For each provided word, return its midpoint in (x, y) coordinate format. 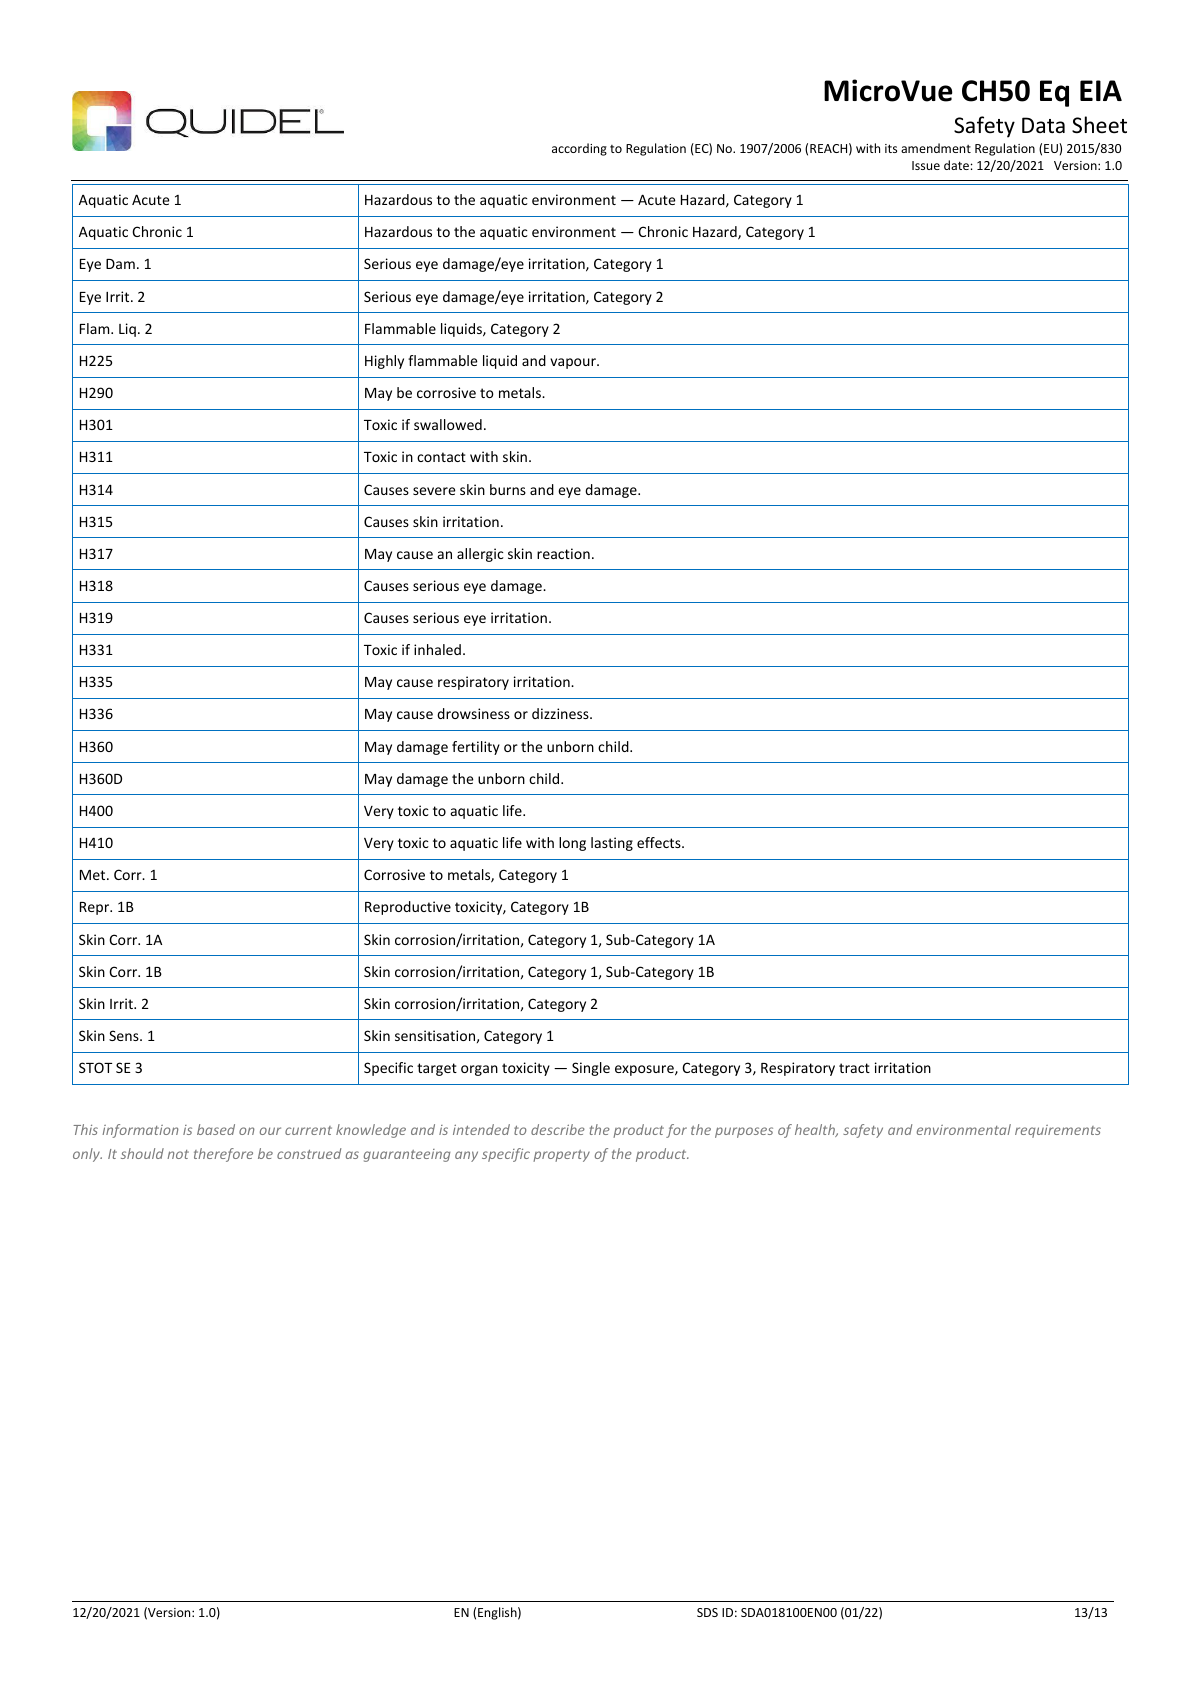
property (561, 1156)
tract (854, 1068)
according (579, 149)
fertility (476, 748)
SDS (707, 1612)
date (956, 165)
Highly (384, 362)
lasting (612, 844)
